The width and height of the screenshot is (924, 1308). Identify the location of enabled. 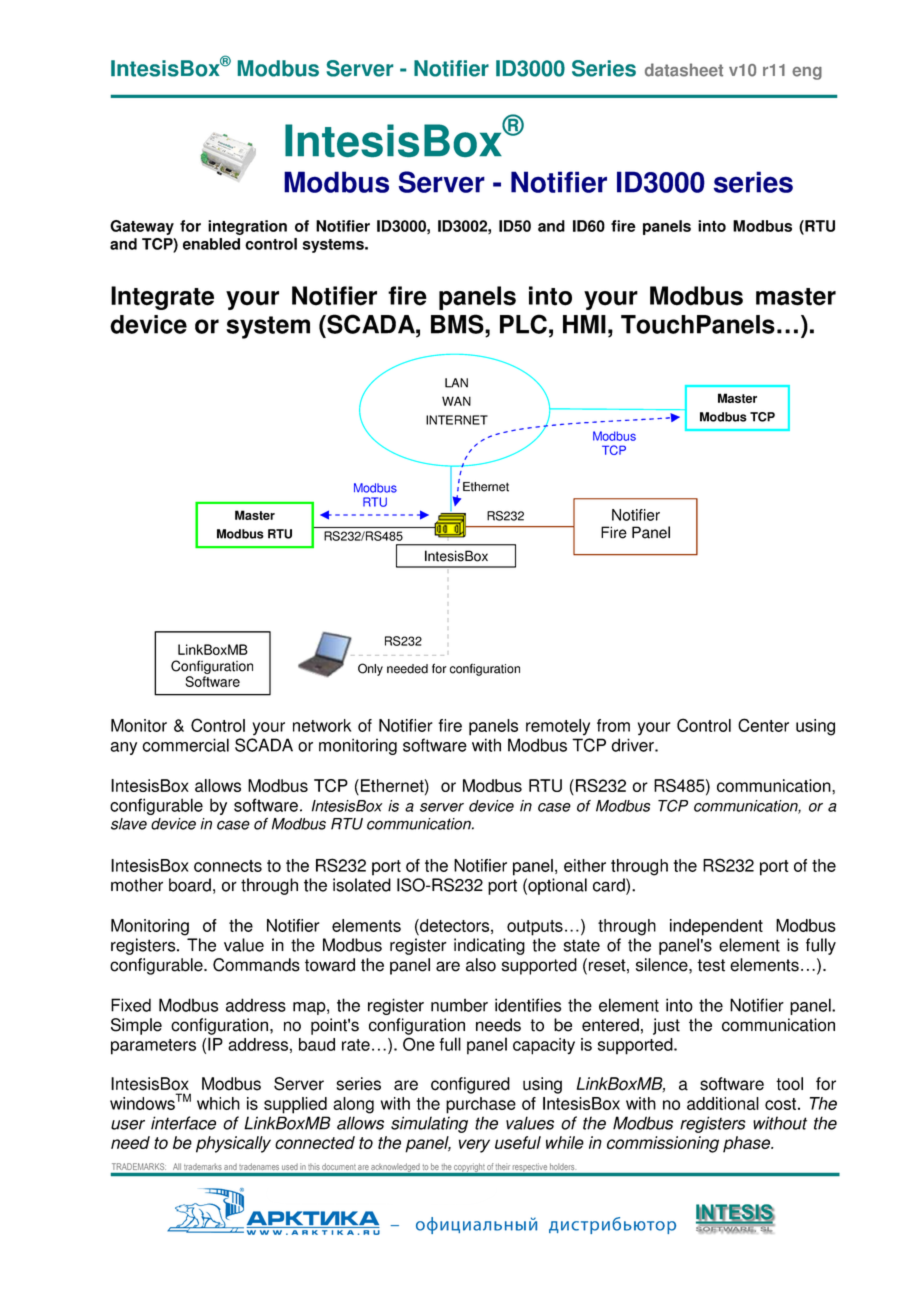
(211, 244).
